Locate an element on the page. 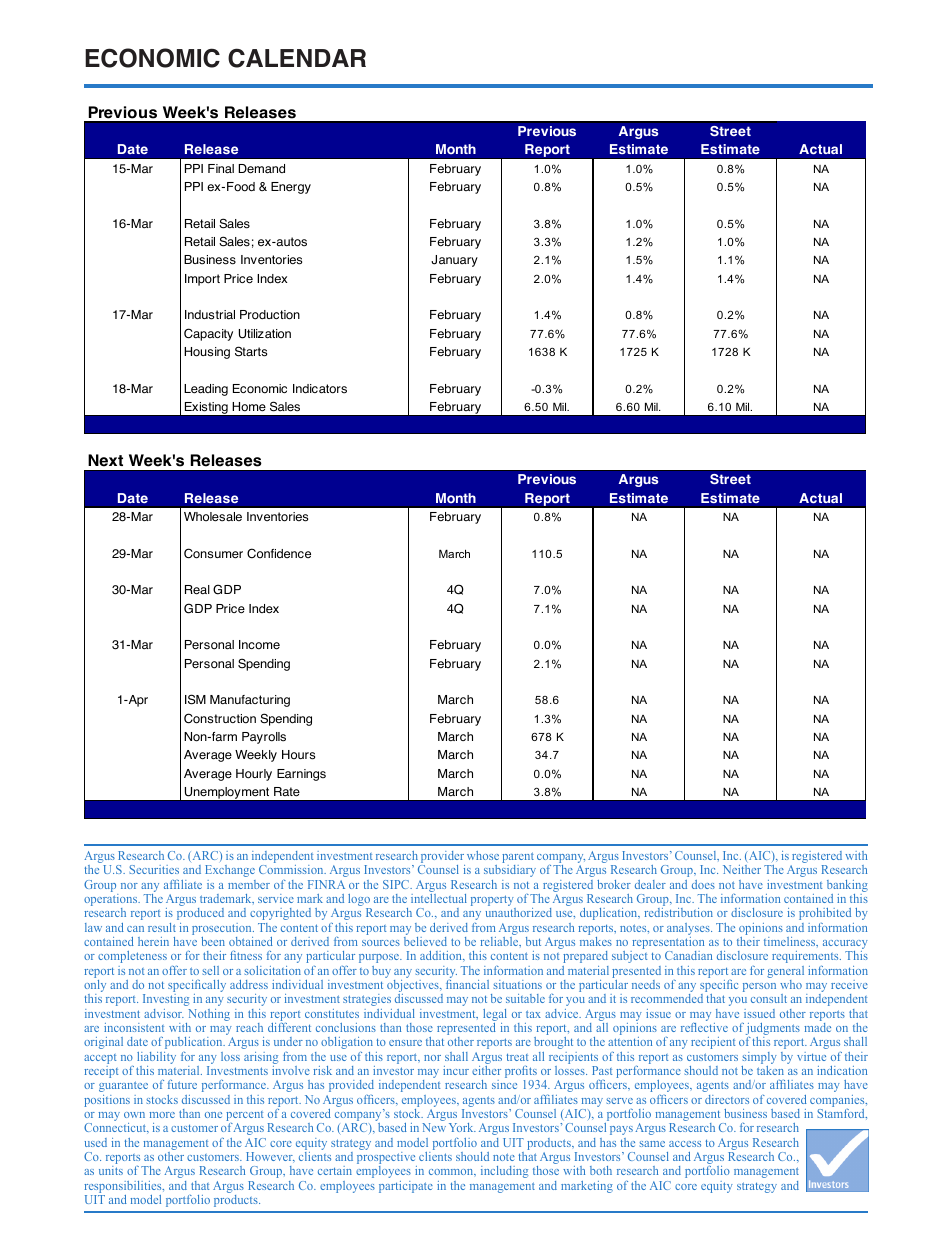  does is located at coordinates (703, 884).
